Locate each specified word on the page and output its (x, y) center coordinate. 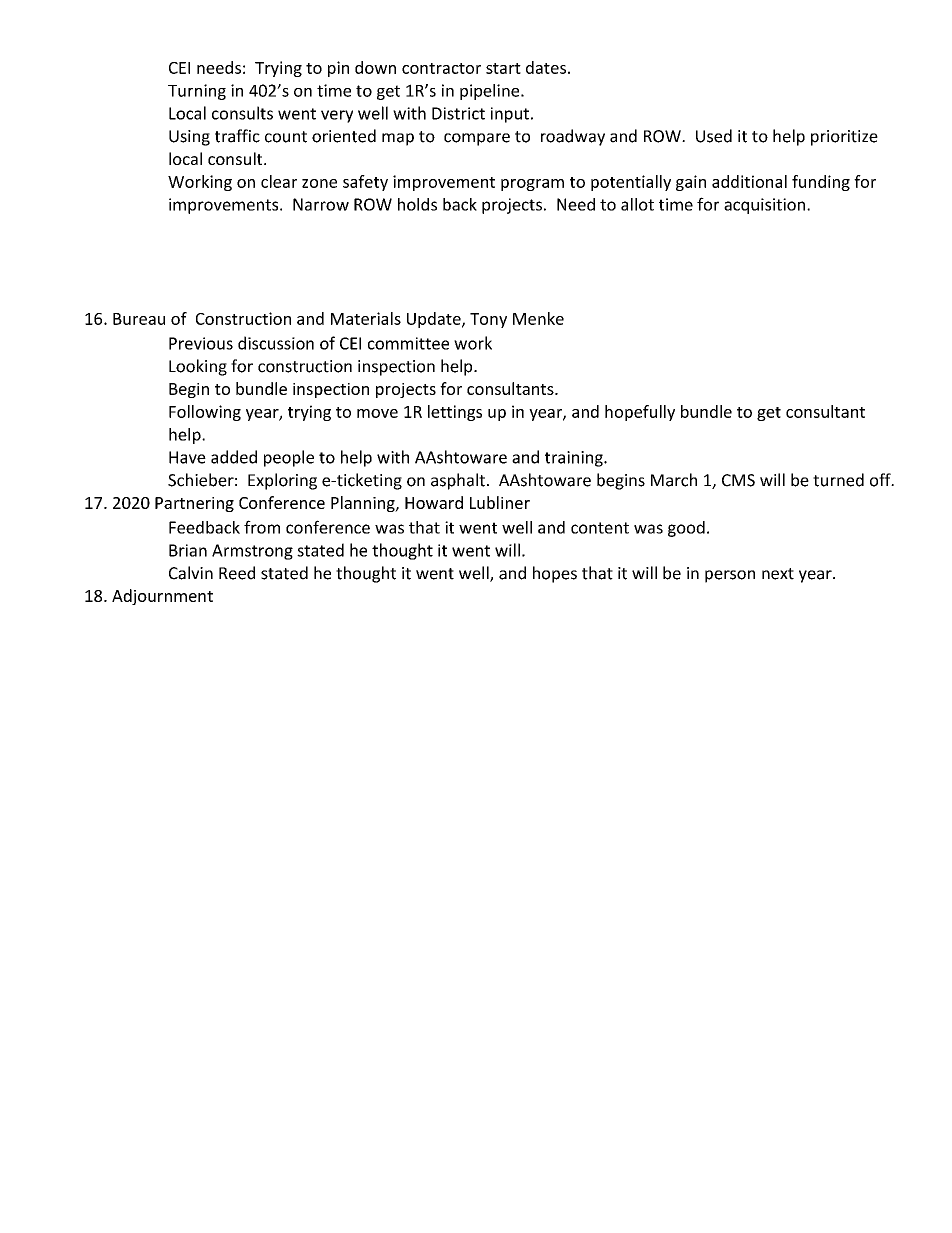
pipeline (491, 92)
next (778, 574)
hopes (555, 574)
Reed (237, 573)
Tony (488, 320)
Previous (201, 343)
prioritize (844, 138)
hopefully (640, 413)
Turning (197, 92)
